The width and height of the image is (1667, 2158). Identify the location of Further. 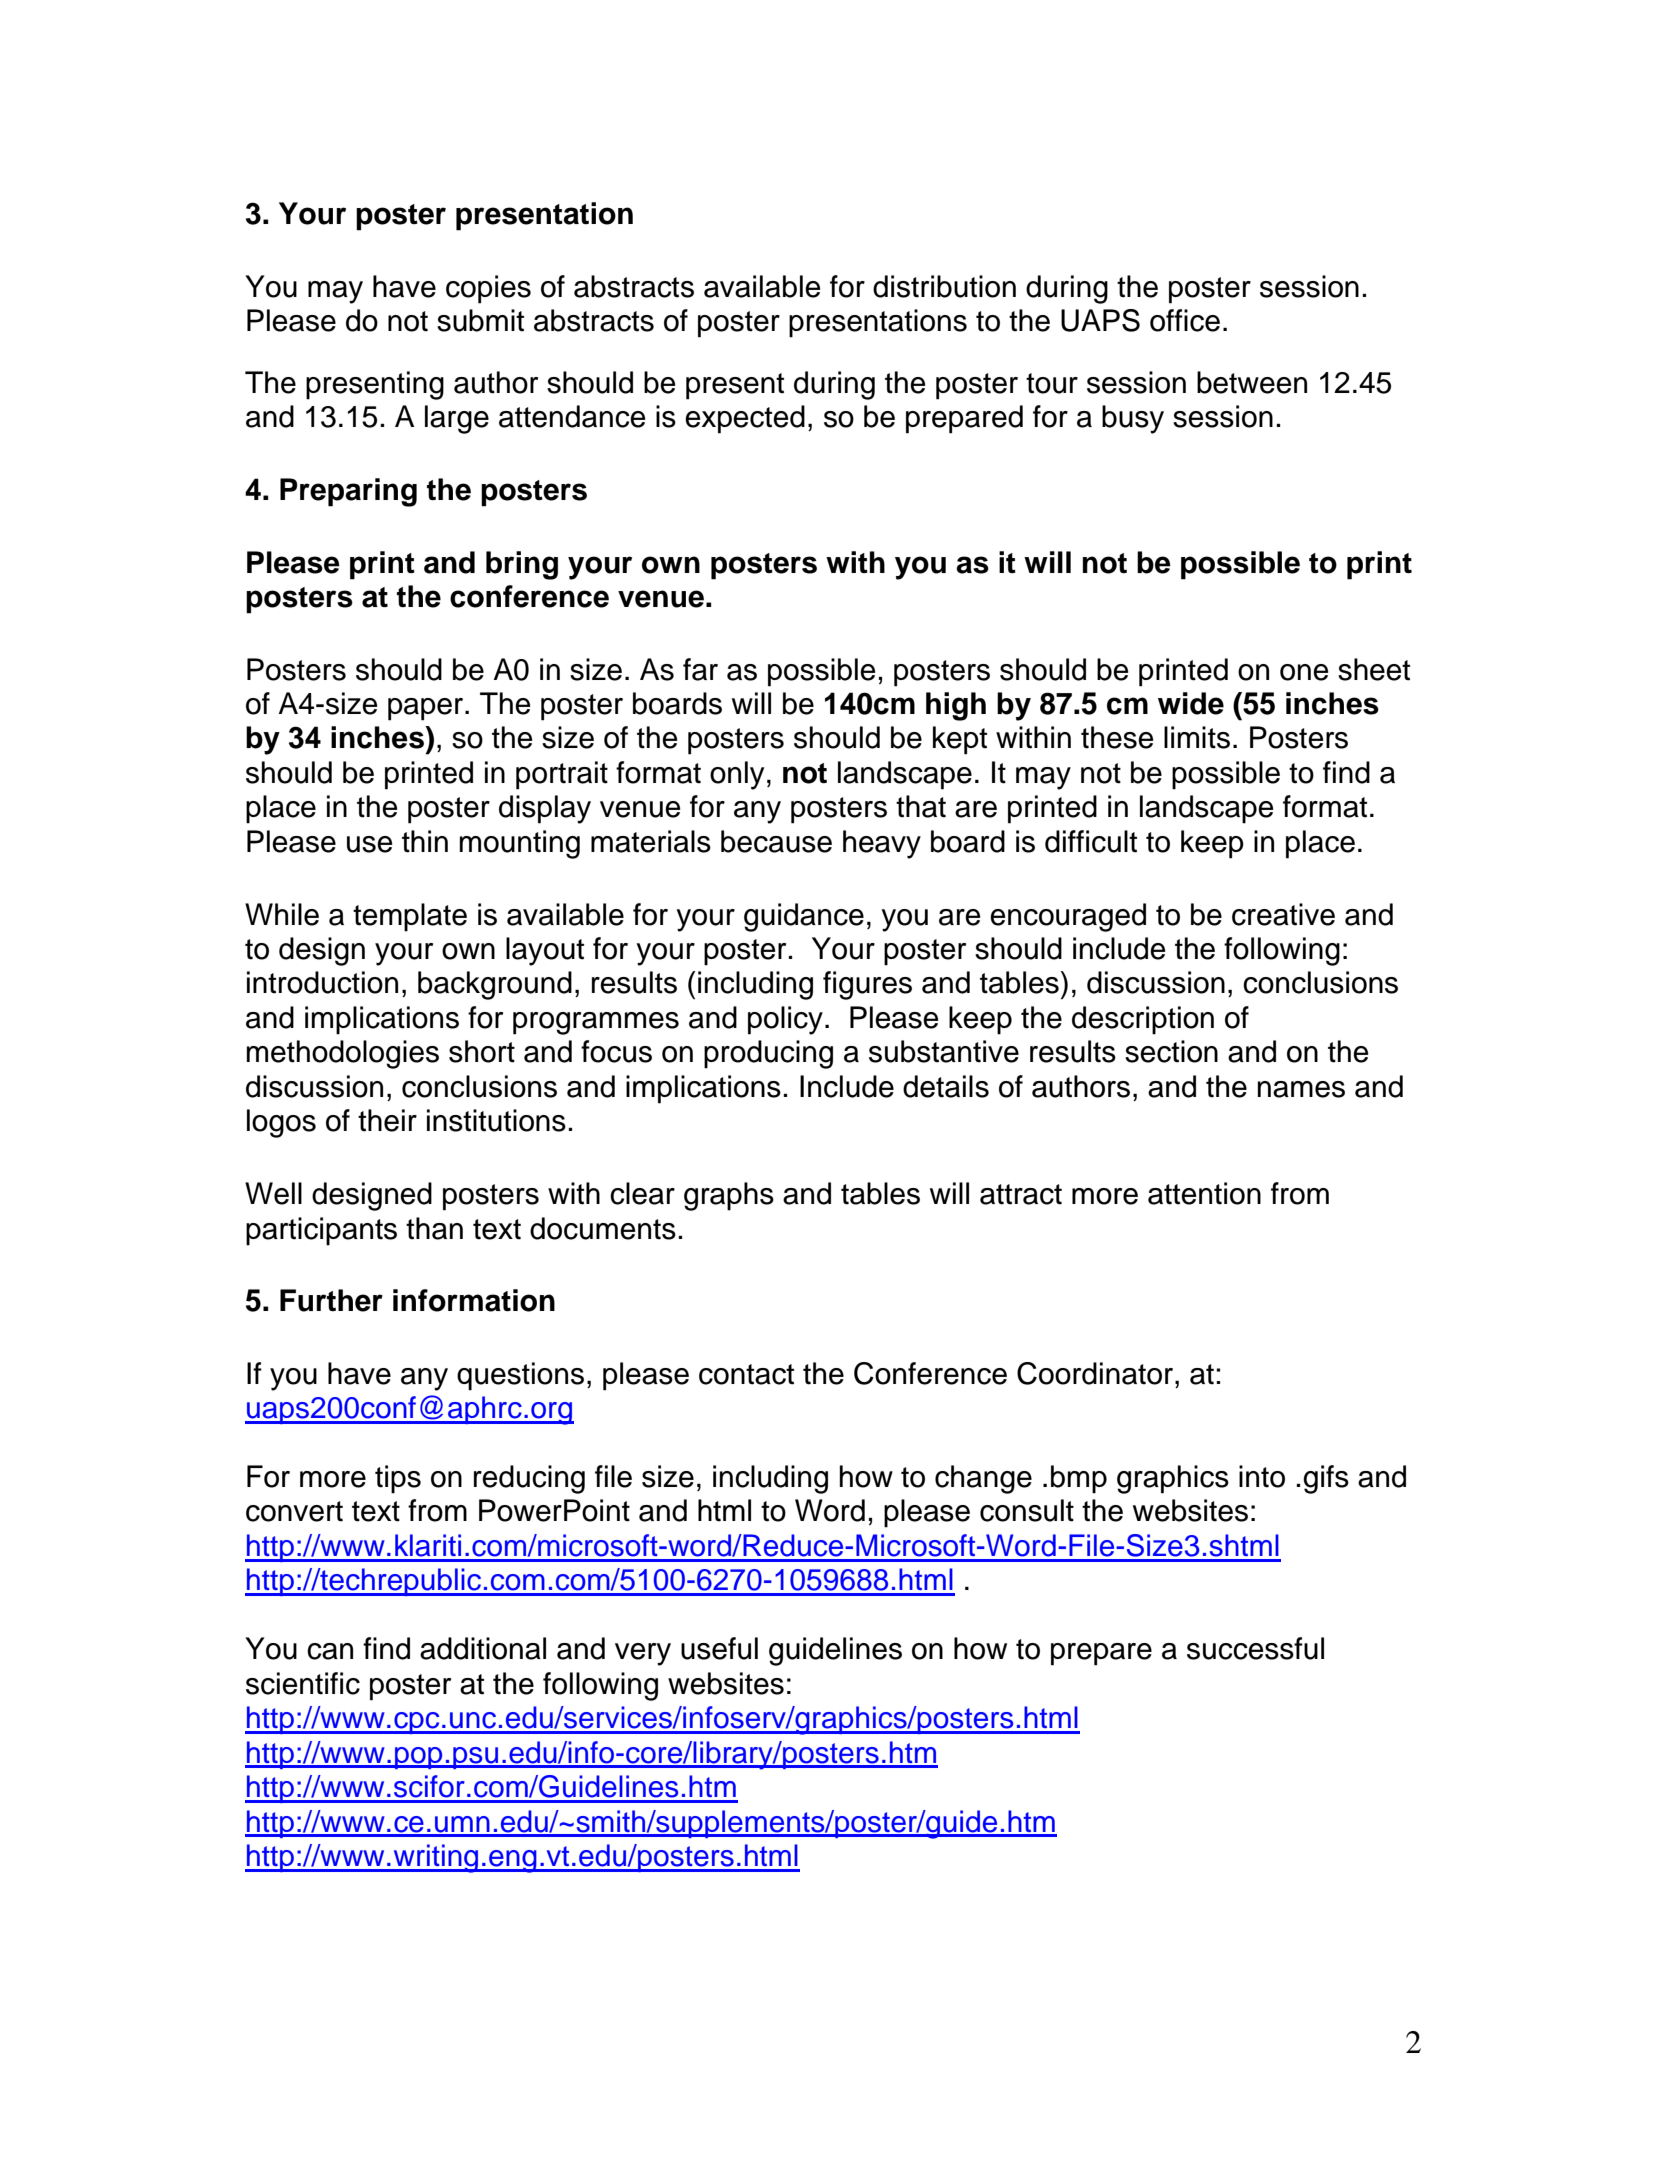
(331, 1300).
